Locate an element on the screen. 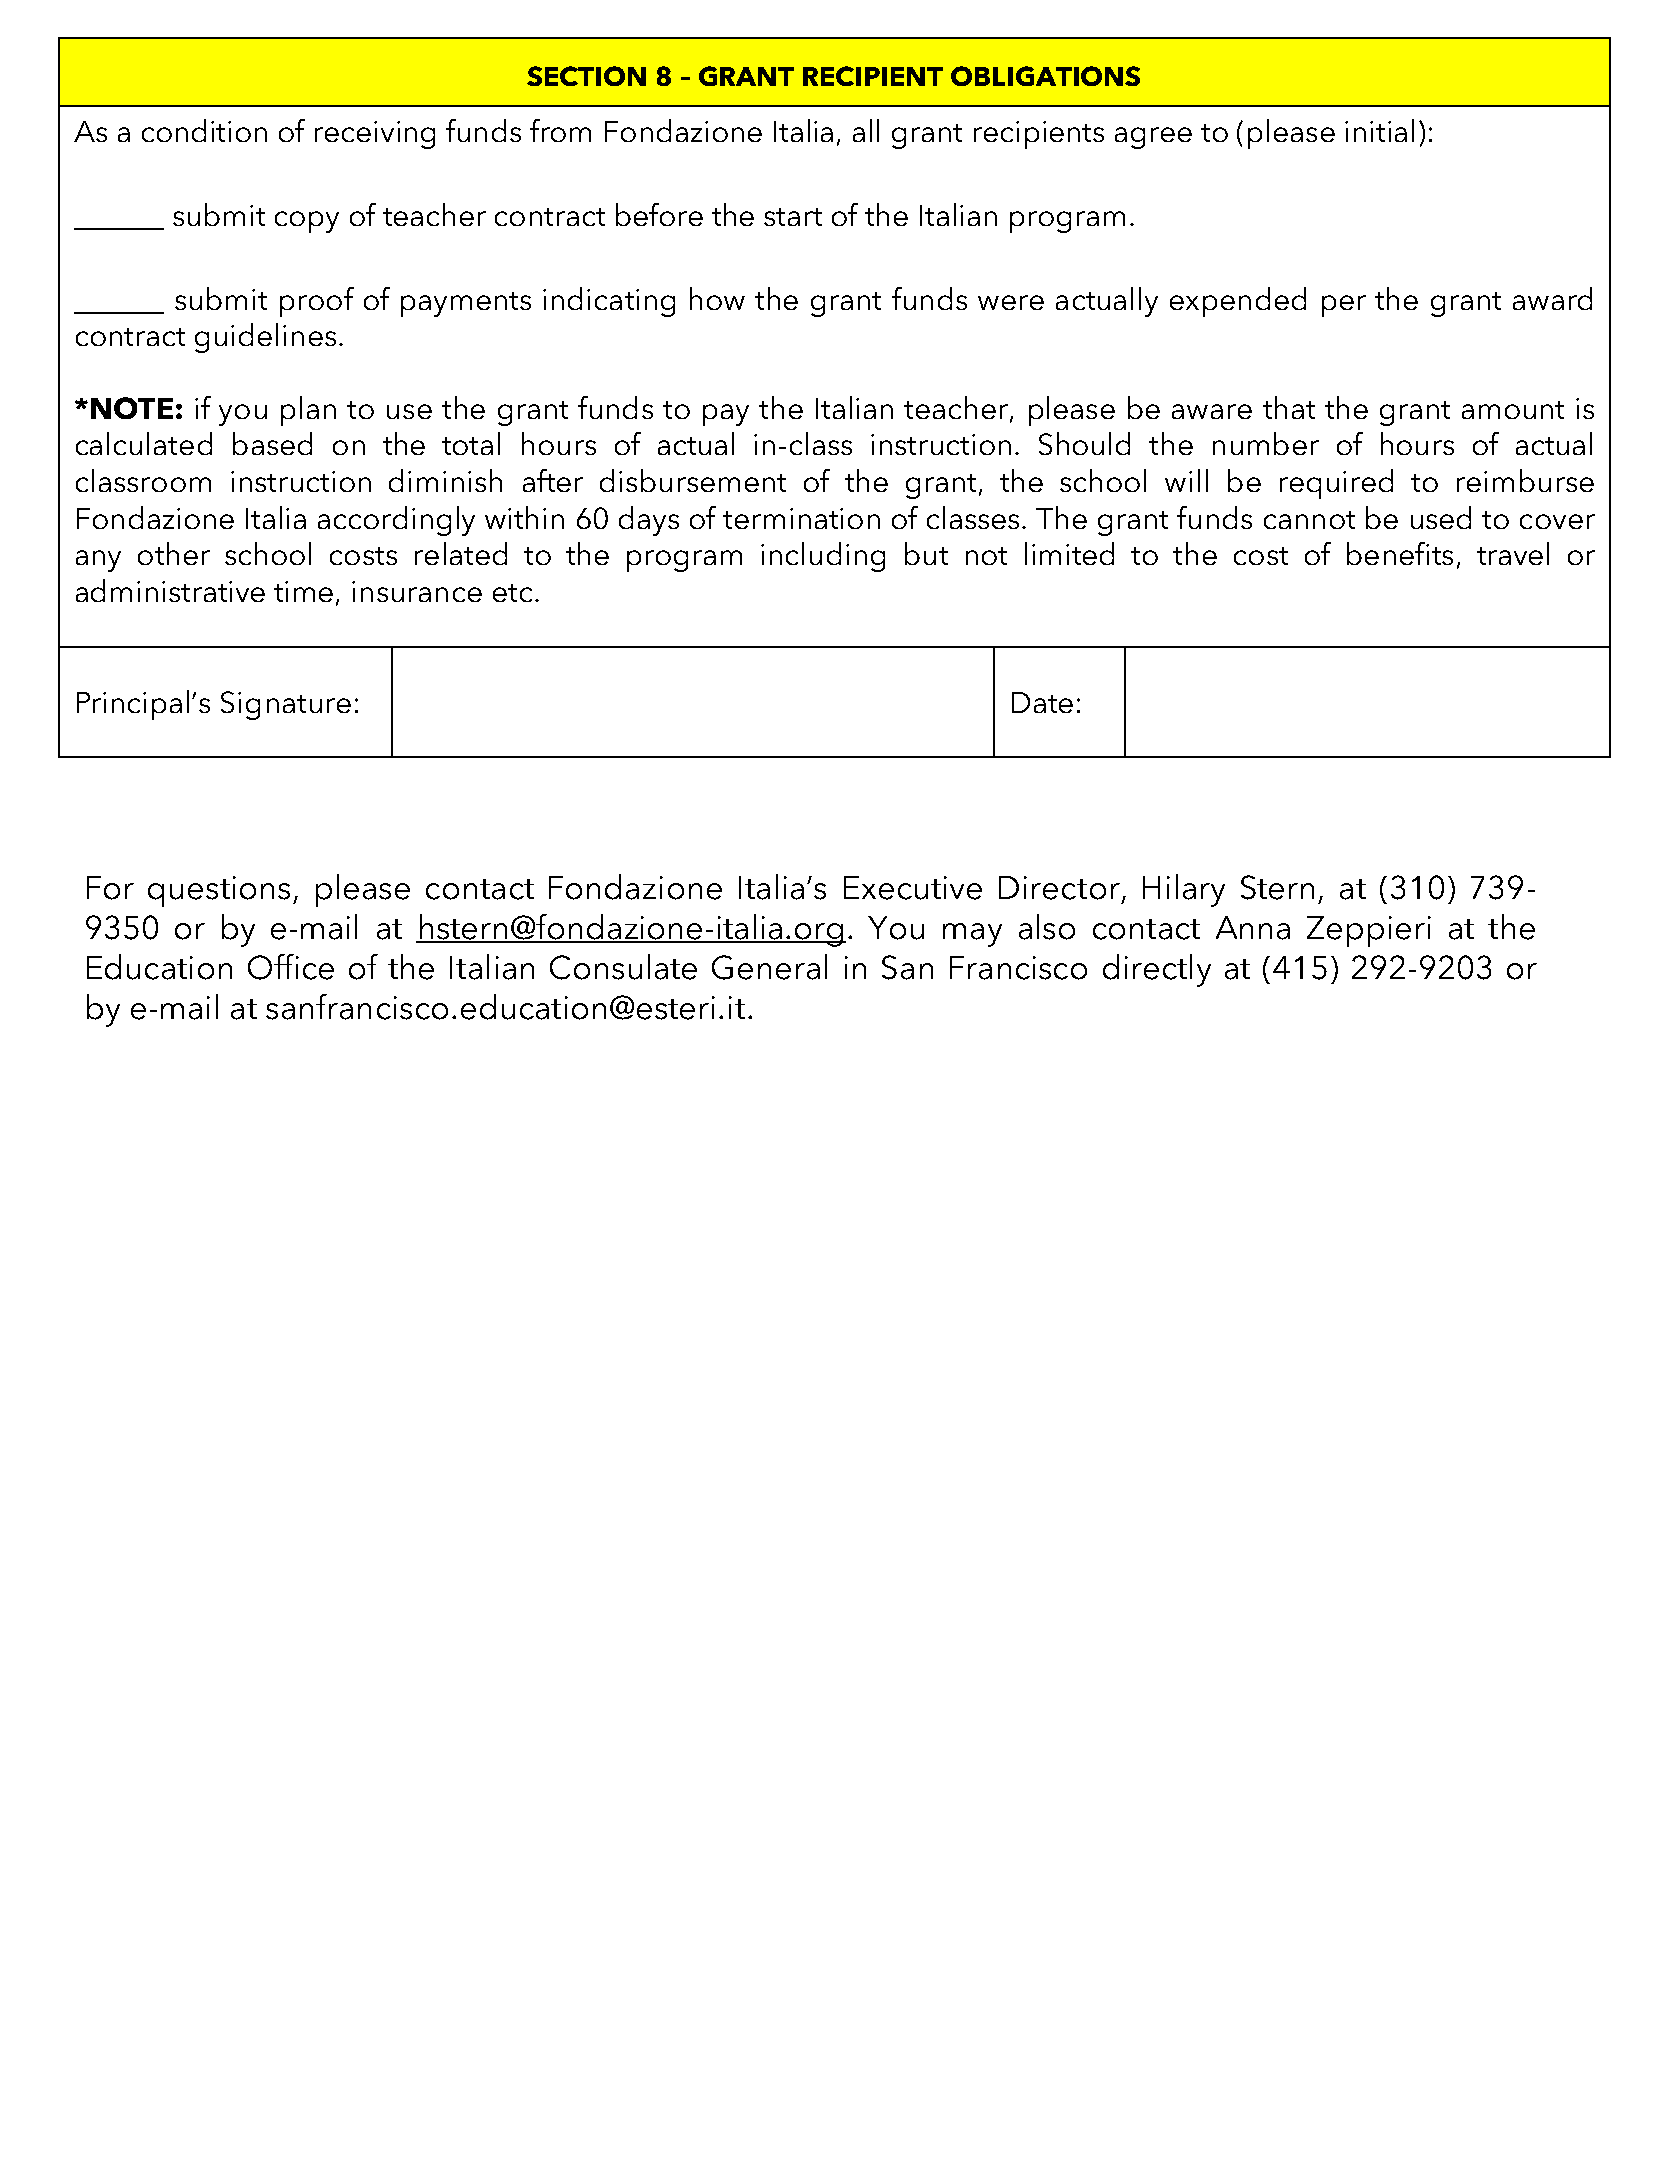 This screenshot has width=1674, height=2167. General is located at coordinates (769, 967).
